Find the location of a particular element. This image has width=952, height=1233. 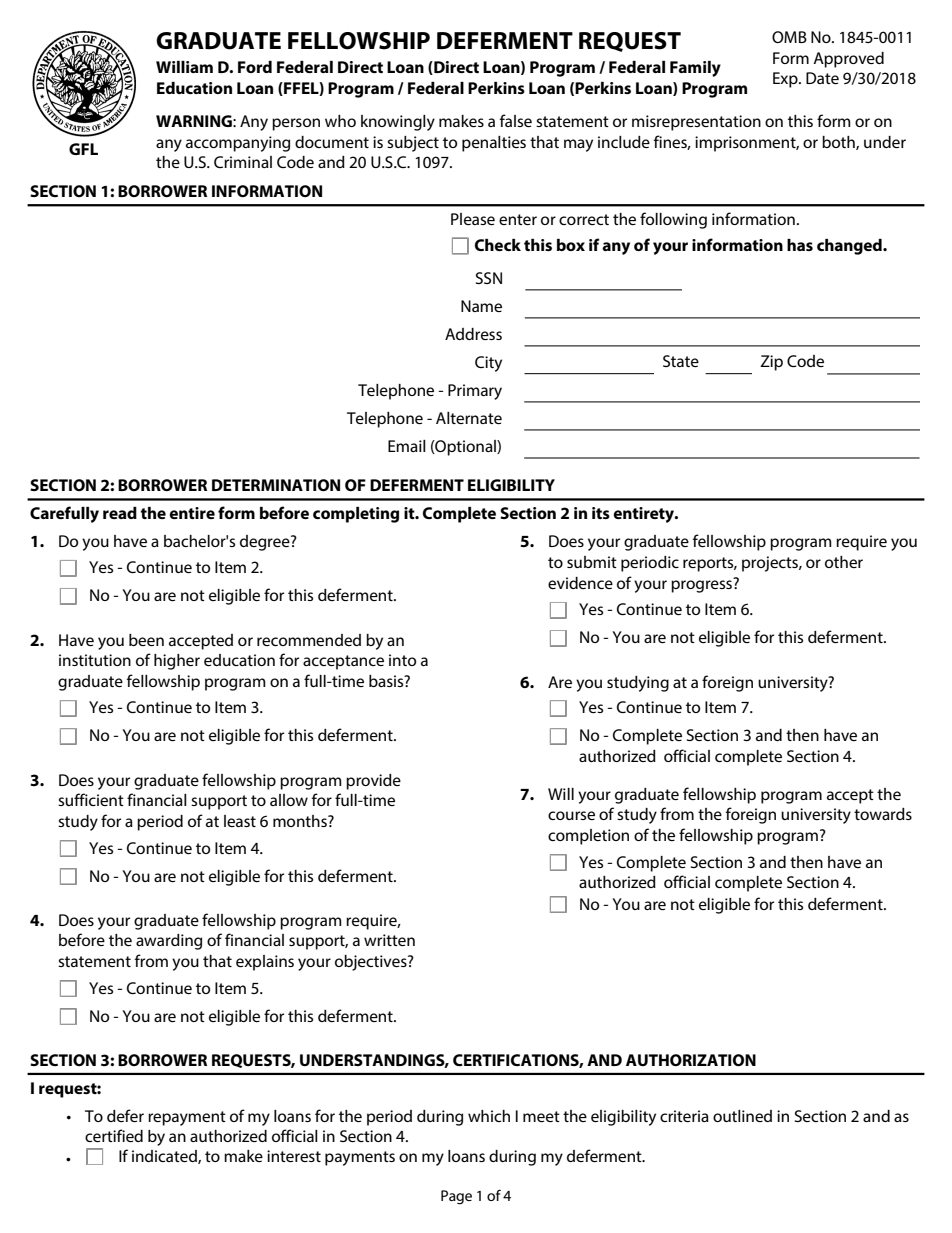

other is located at coordinates (844, 562).
